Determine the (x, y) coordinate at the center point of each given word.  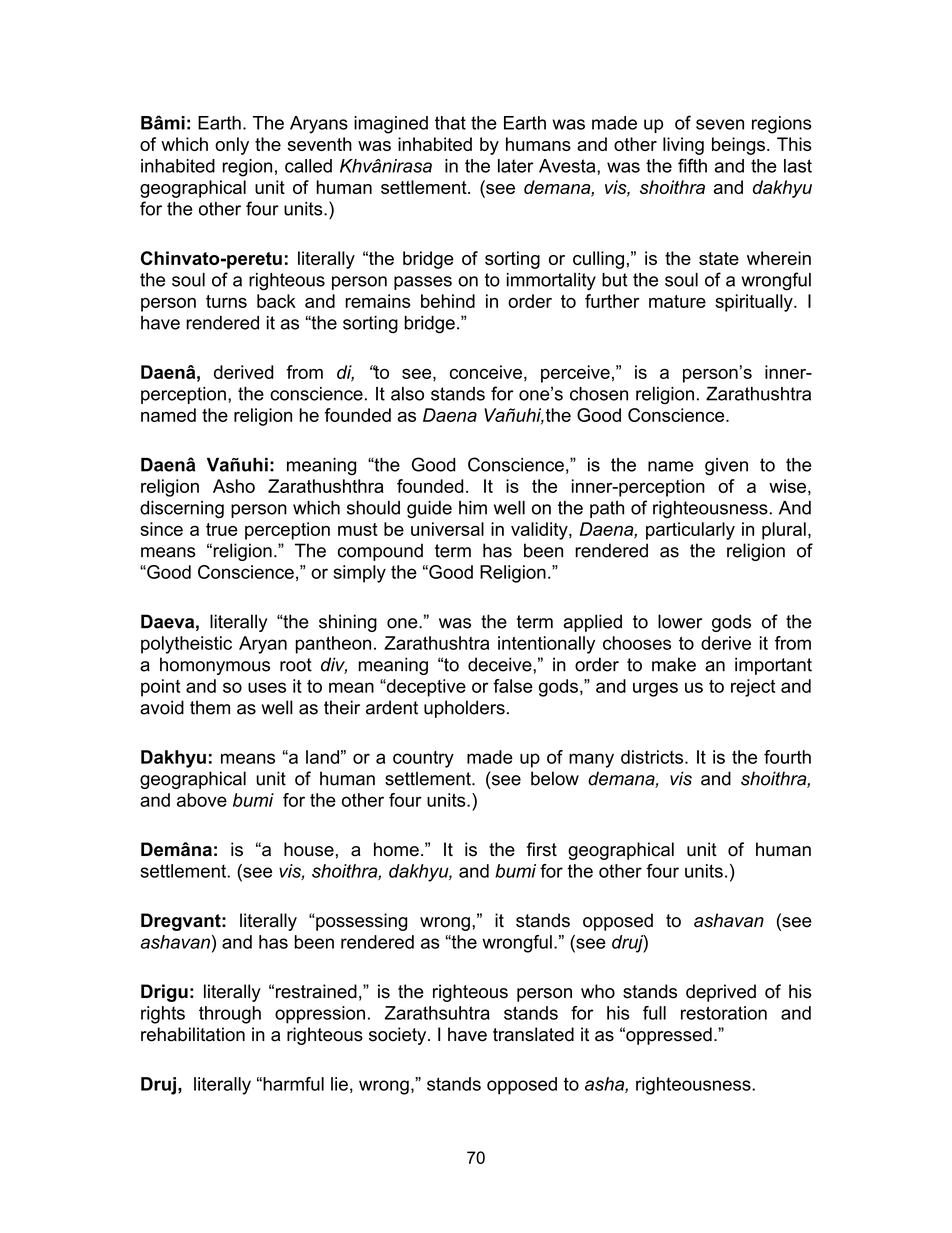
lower (680, 621)
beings (738, 146)
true (222, 529)
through (230, 1015)
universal (447, 529)
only (232, 146)
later (516, 166)
